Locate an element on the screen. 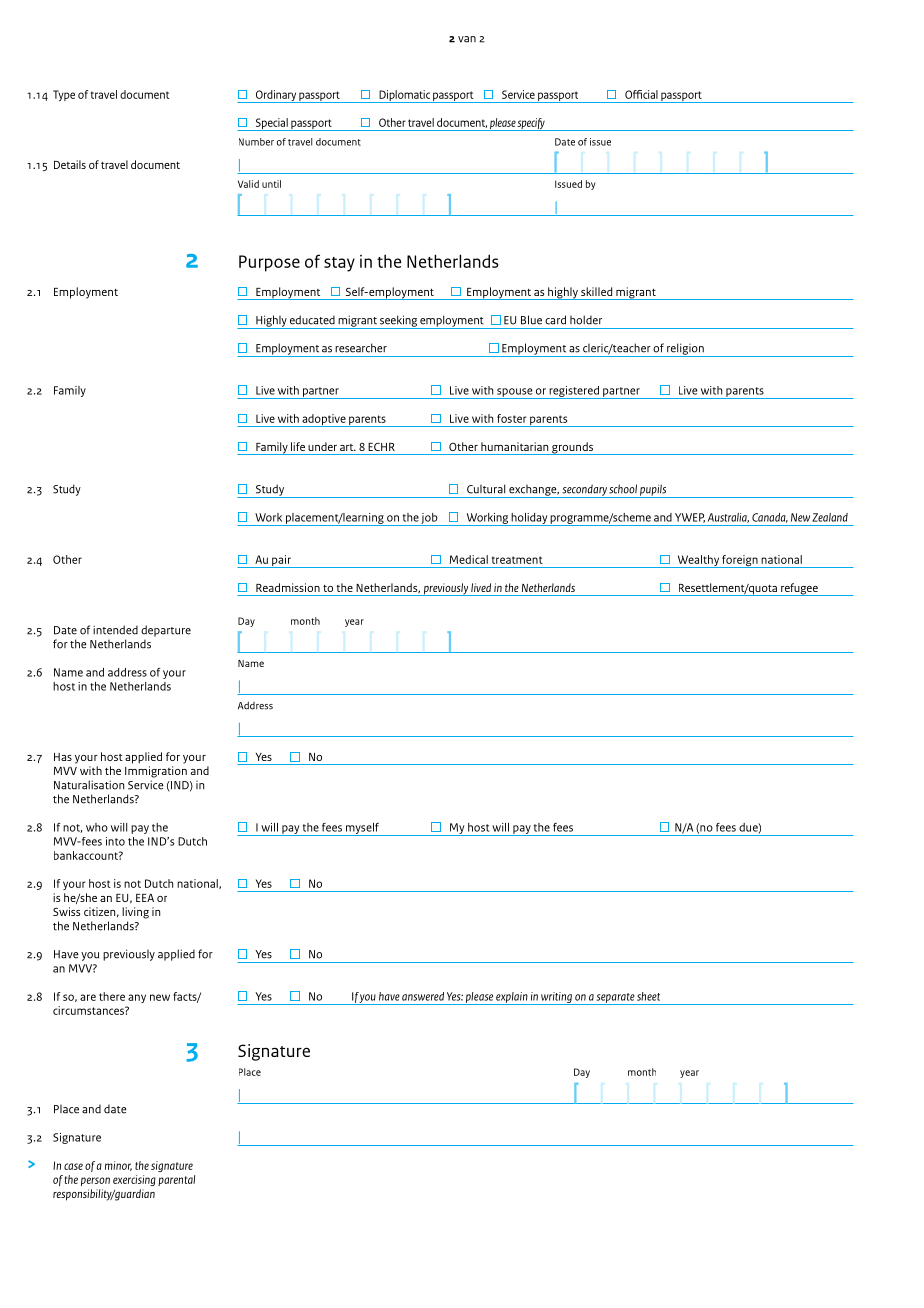 The image size is (924, 1308). foreign is located at coordinates (740, 561).
